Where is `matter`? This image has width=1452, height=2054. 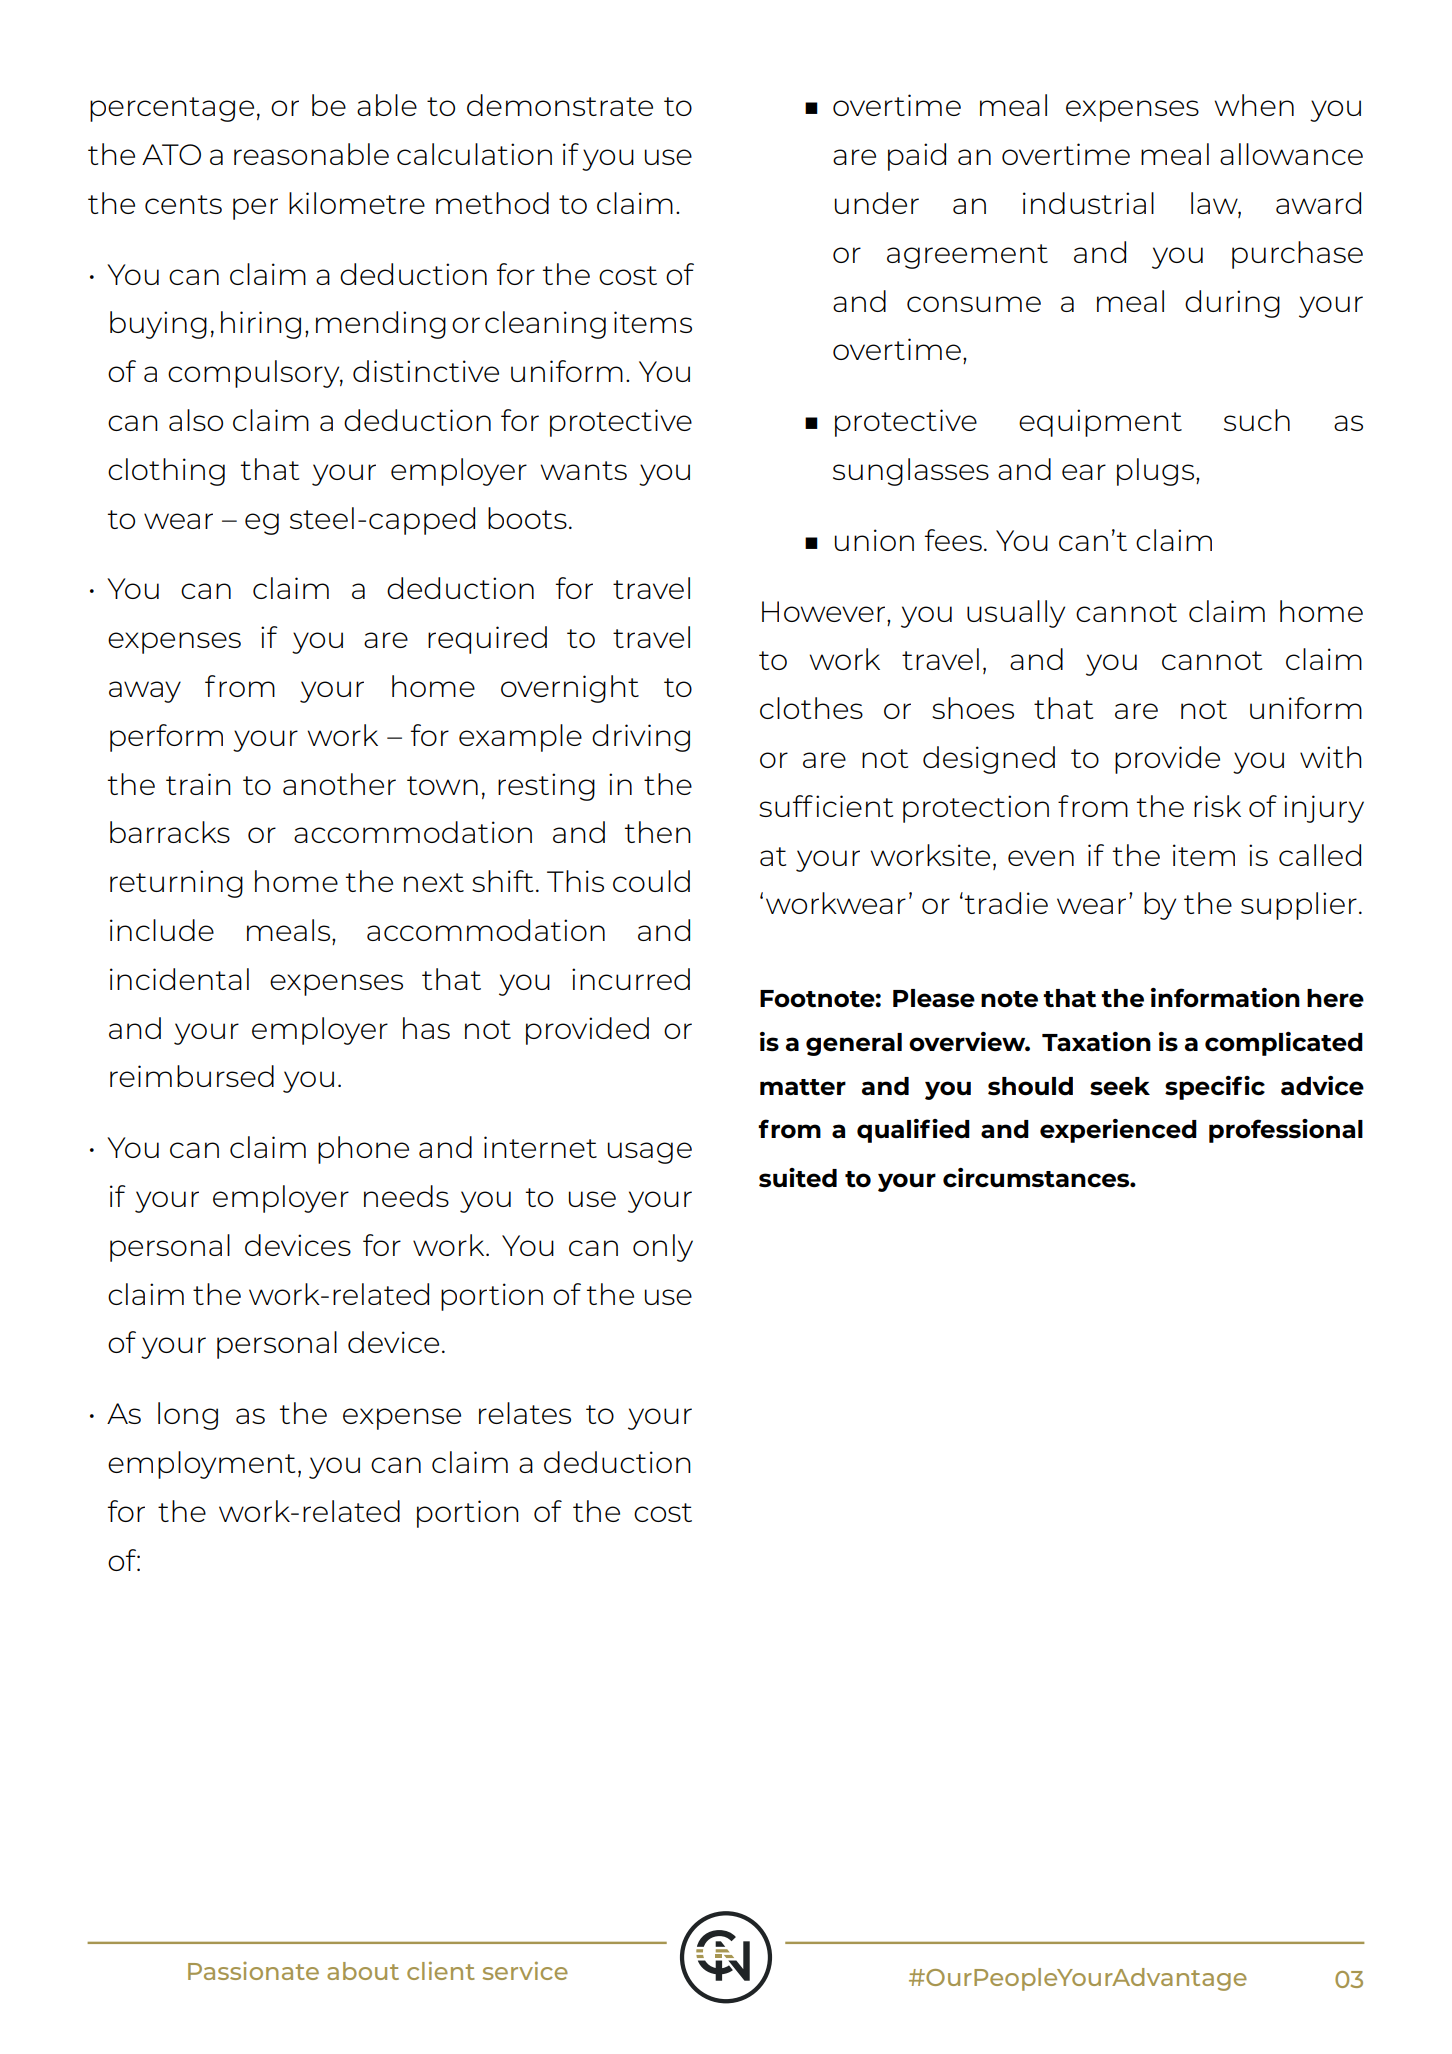
matter is located at coordinates (803, 1087).
